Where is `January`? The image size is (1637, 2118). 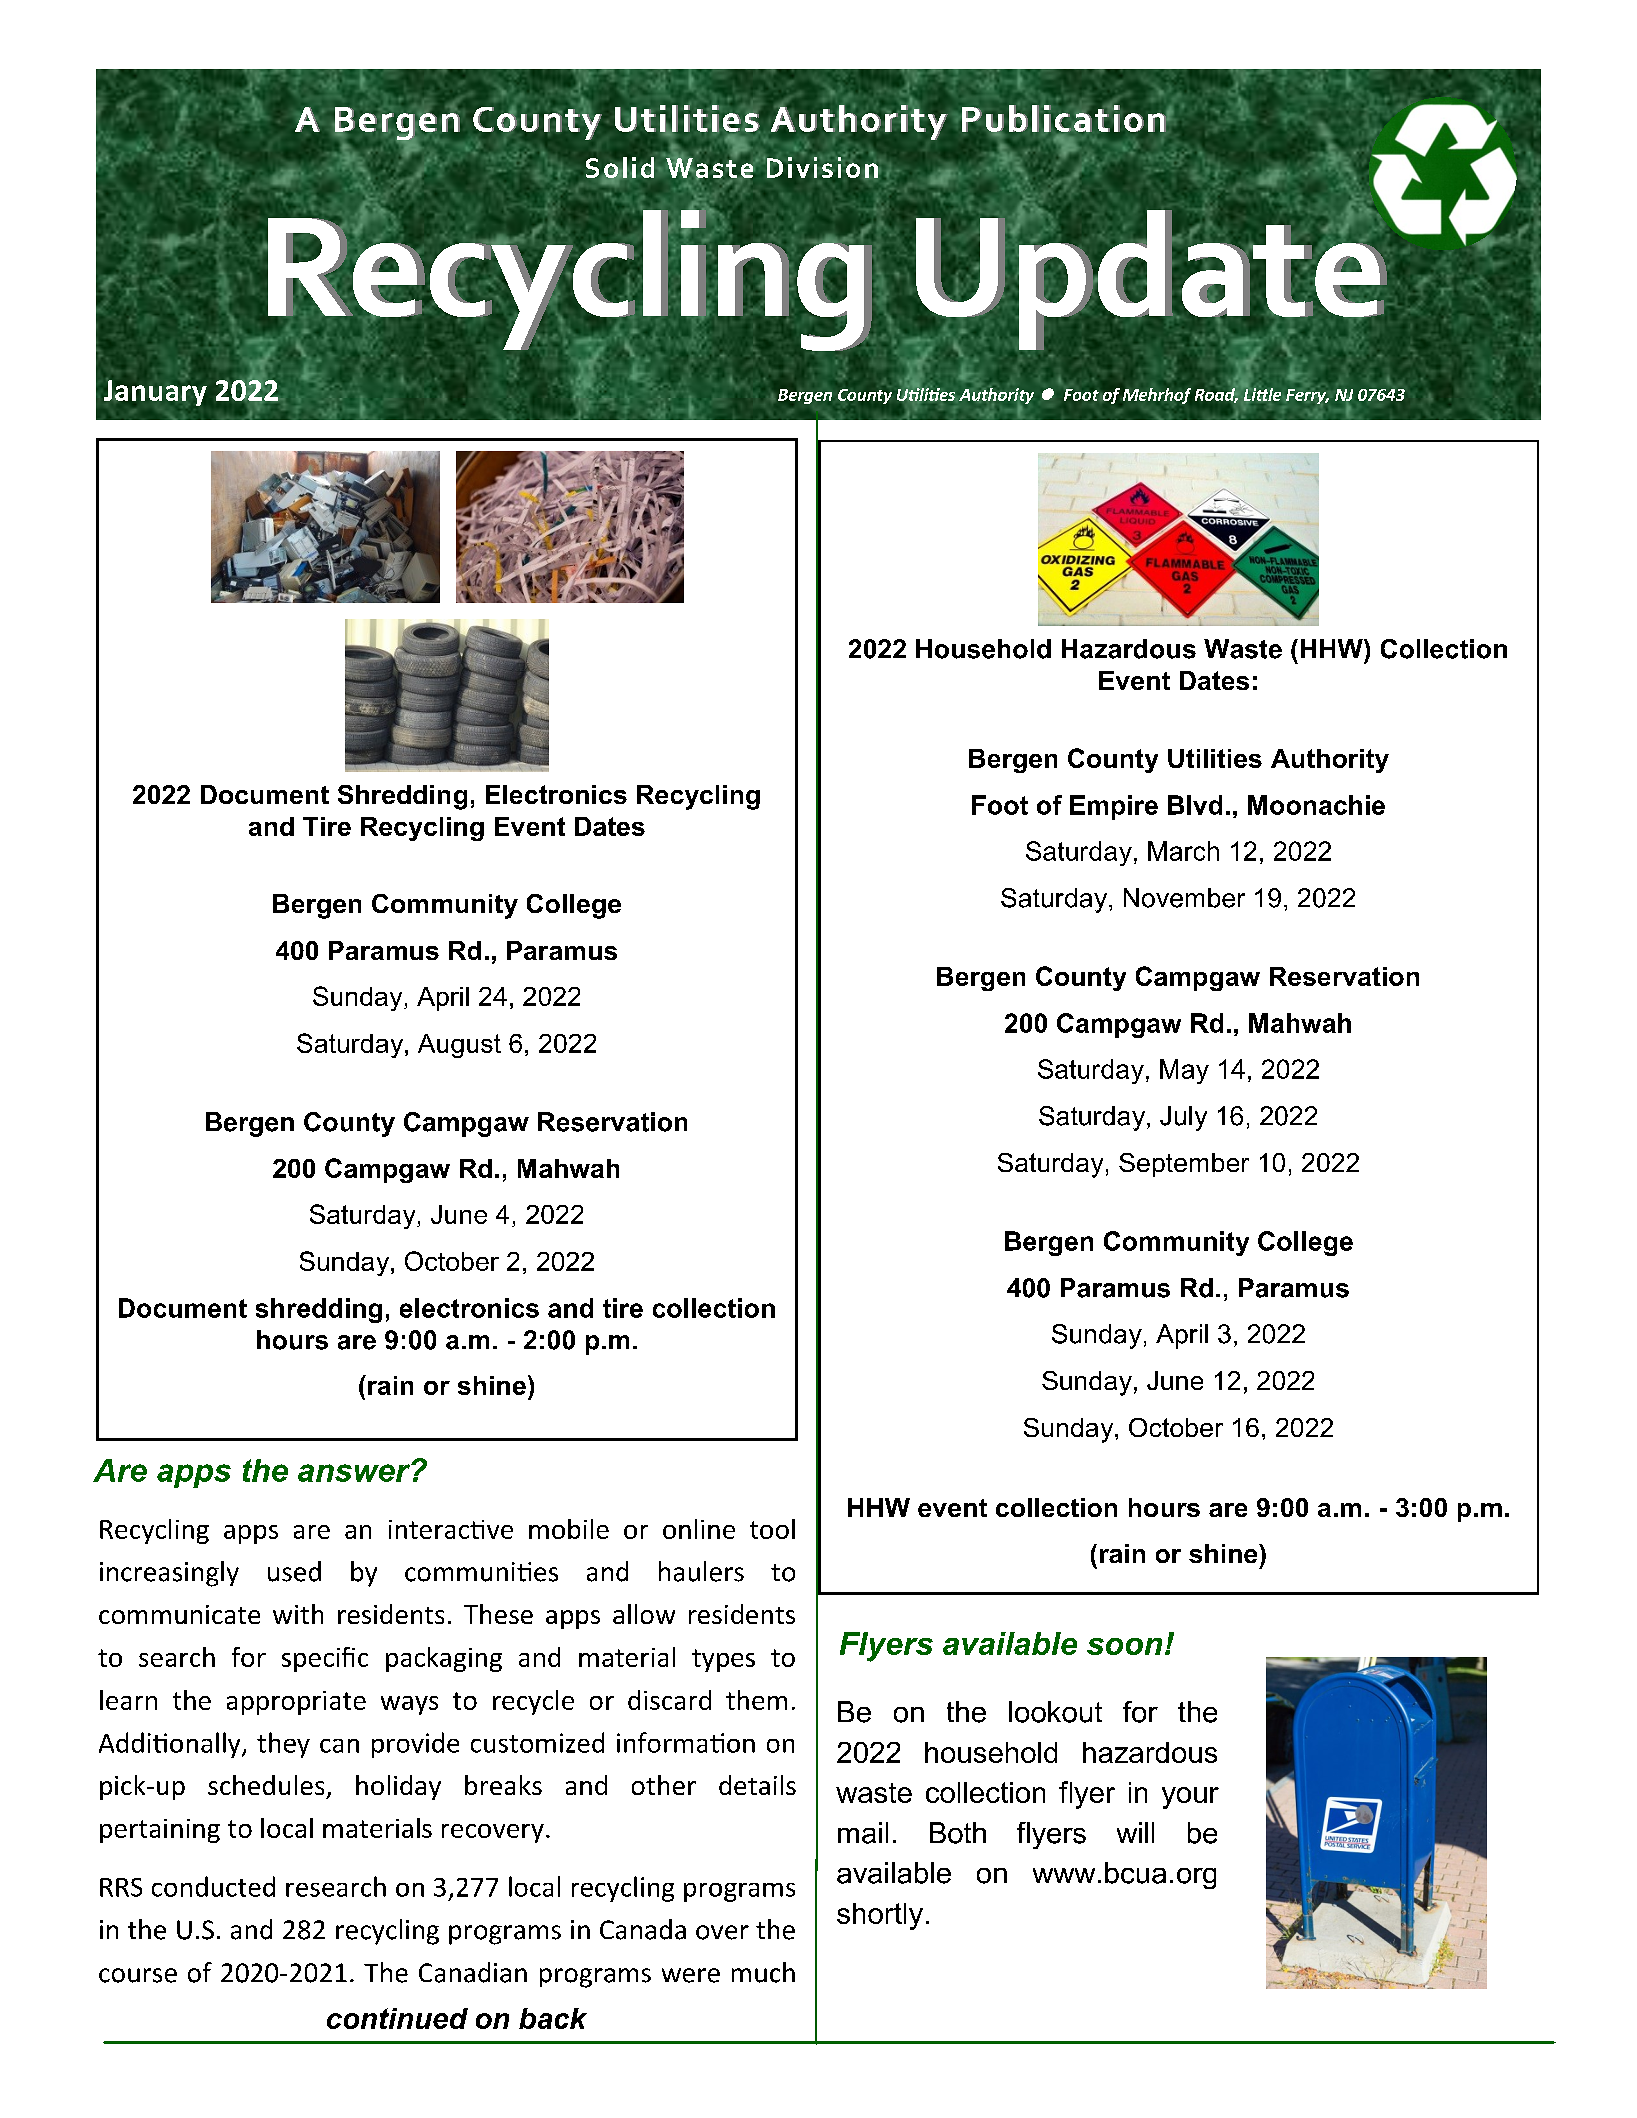
January is located at coordinates (155, 393).
